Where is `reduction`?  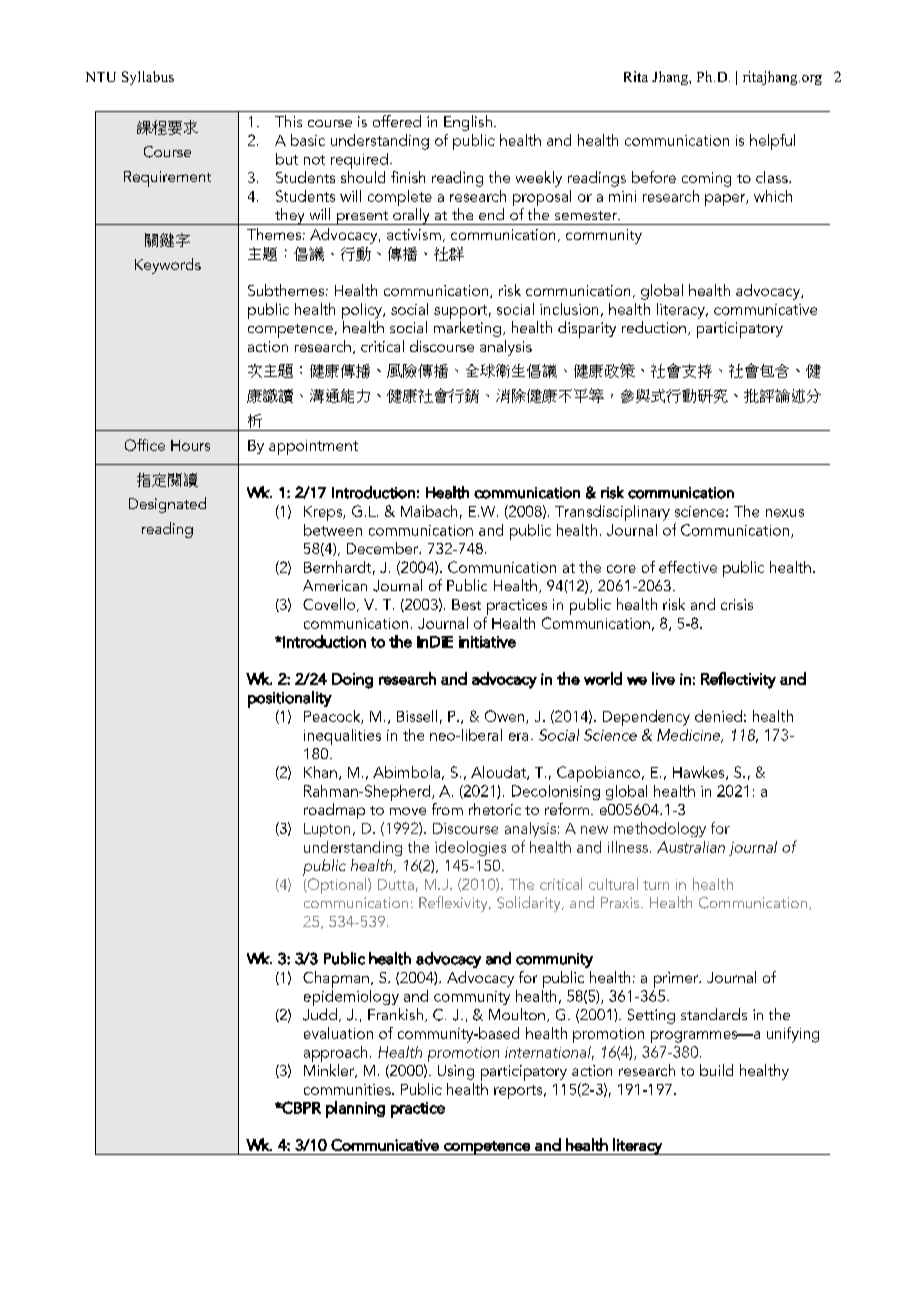 reduction is located at coordinates (654, 327).
